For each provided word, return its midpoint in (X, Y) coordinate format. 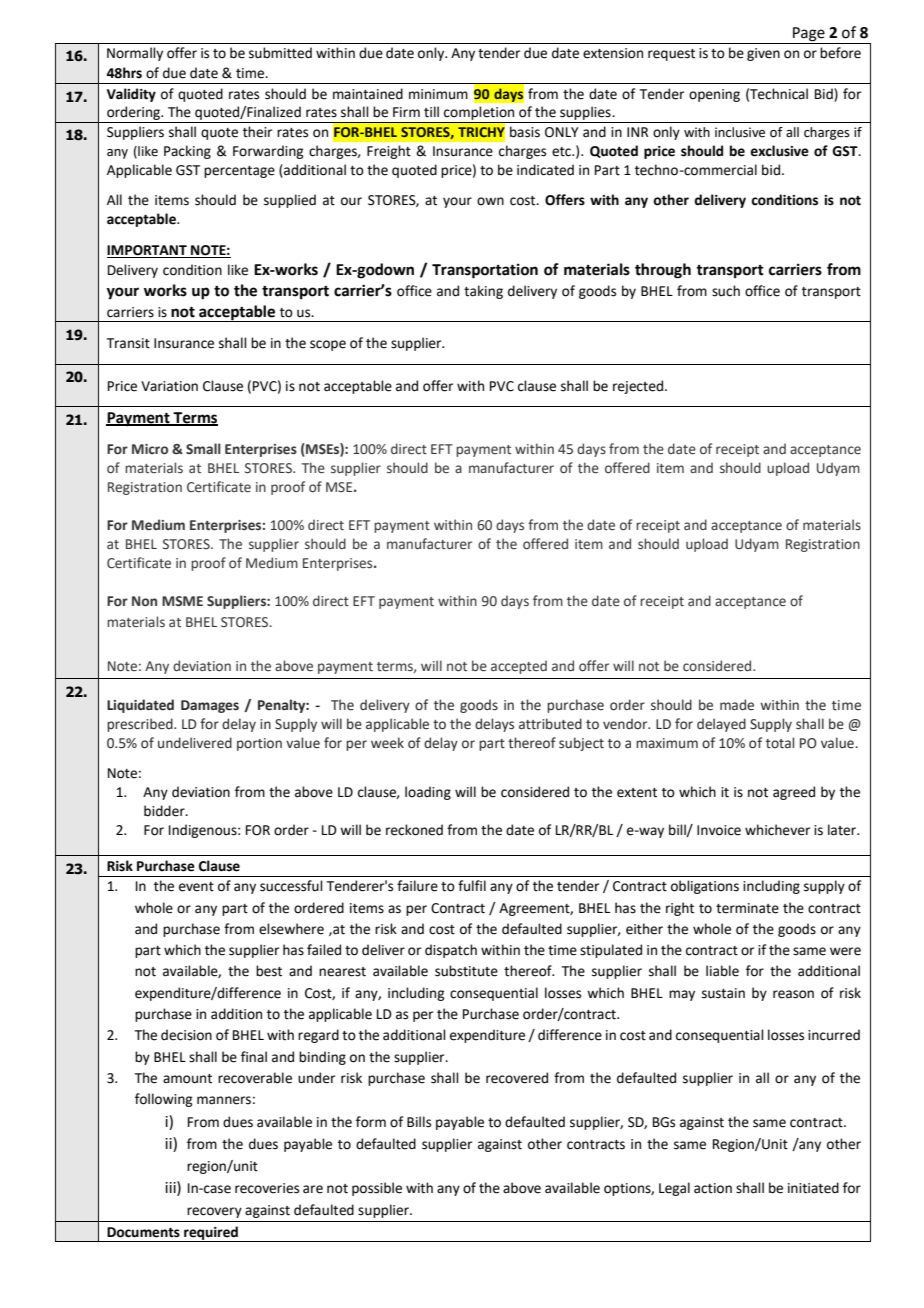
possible (377, 1189)
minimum (438, 94)
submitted (280, 53)
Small (203, 448)
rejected (639, 387)
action (713, 1188)
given (763, 54)
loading (428, 793)
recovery (214, 1212)
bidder (165, 811)
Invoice (719, 830)
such (726, 291)
